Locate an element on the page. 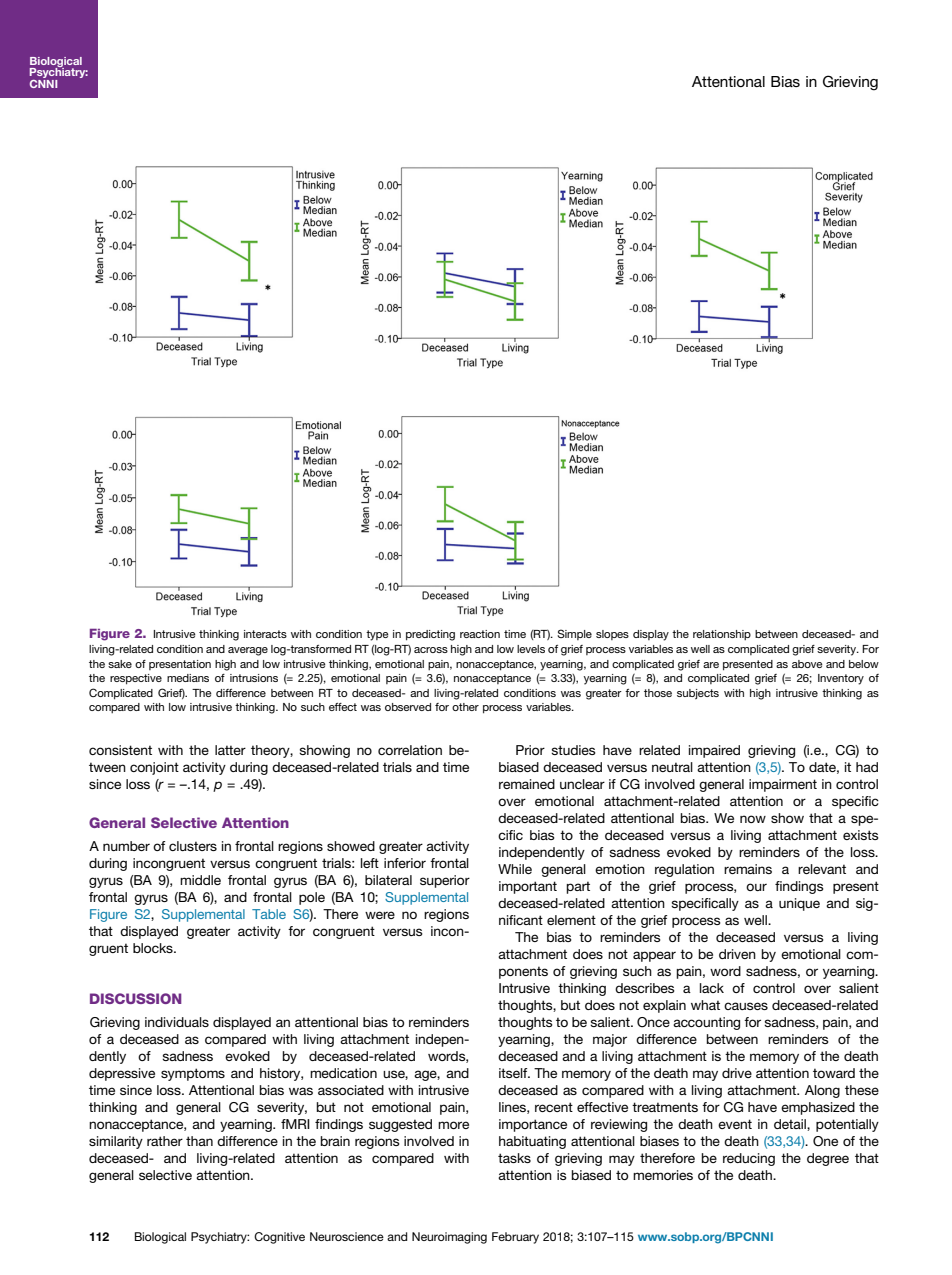 The height and width of the page is (1275, 952). levels is located at coordinates (531, 649).
